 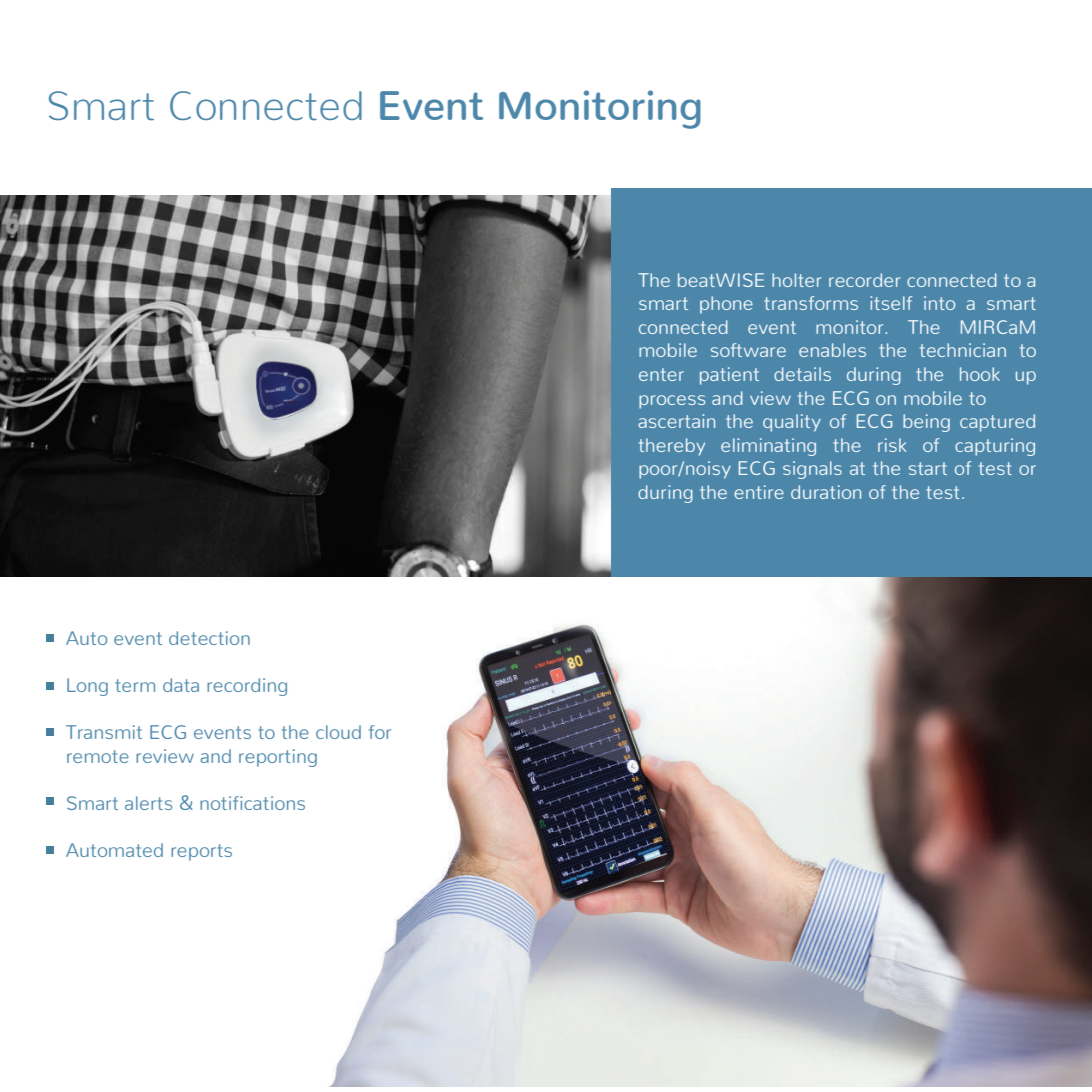 What do you see at coordinates (209, 638) in the screenshot?
I see `detection` at bounding box center [209, 638].
